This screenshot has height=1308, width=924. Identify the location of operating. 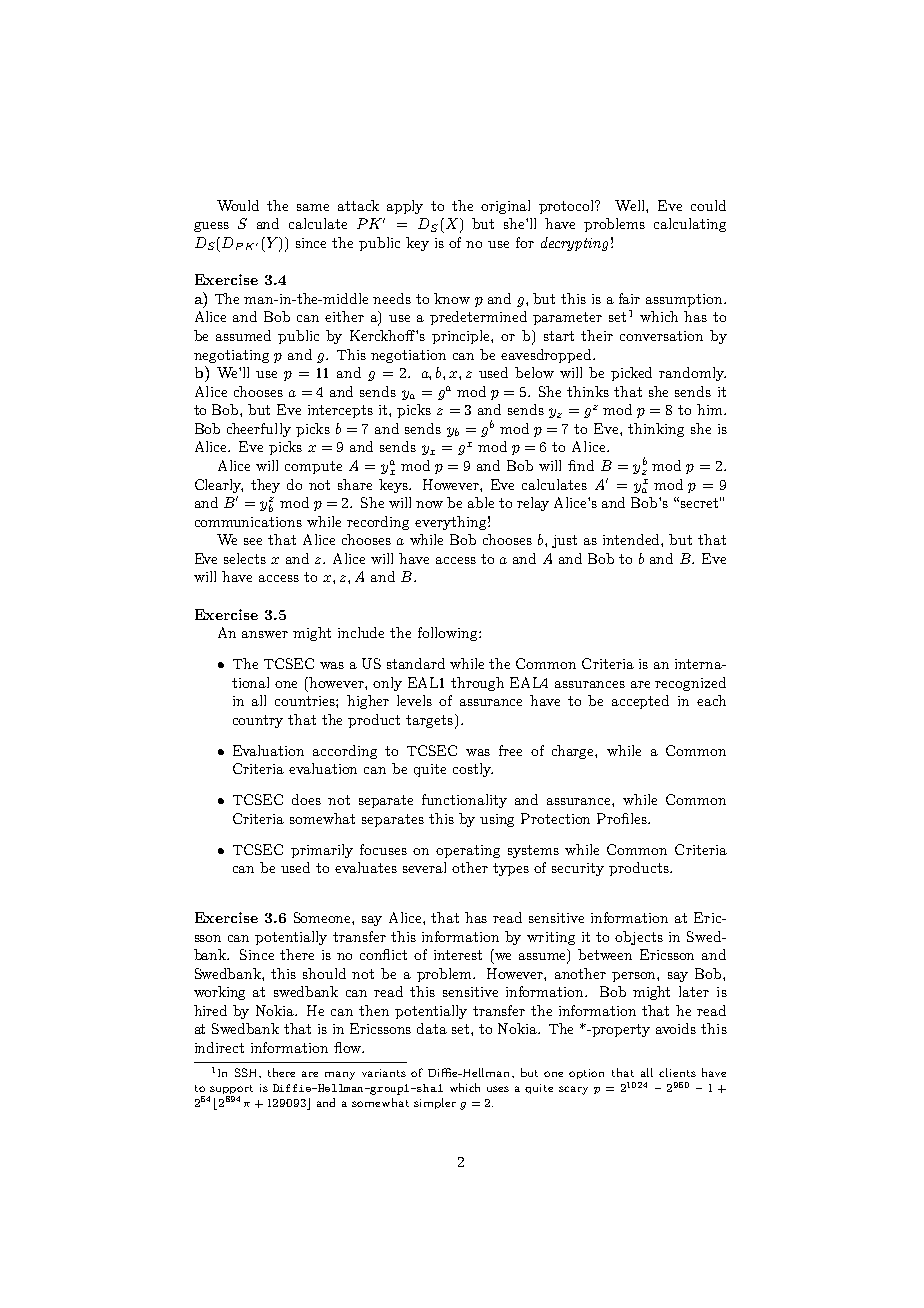
(468, 851).
